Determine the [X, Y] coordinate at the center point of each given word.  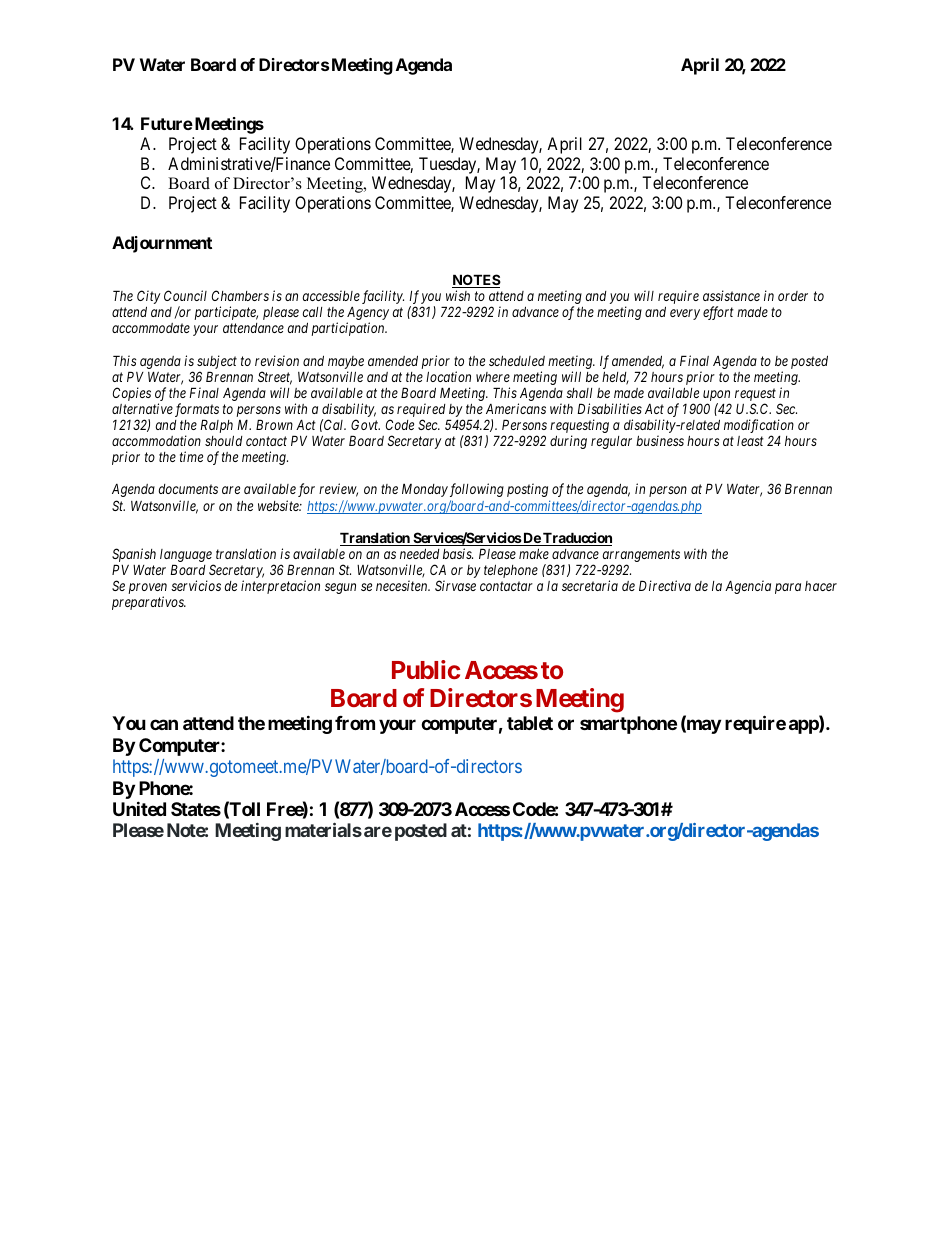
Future [167, 123]
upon [716, 395]
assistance [731, 295]
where [493, 377]
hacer [821, 586]
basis [458, 553]
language [187, 557]
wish [458, 295]
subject [217, 362]
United [139, 808]
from [355, 723]
